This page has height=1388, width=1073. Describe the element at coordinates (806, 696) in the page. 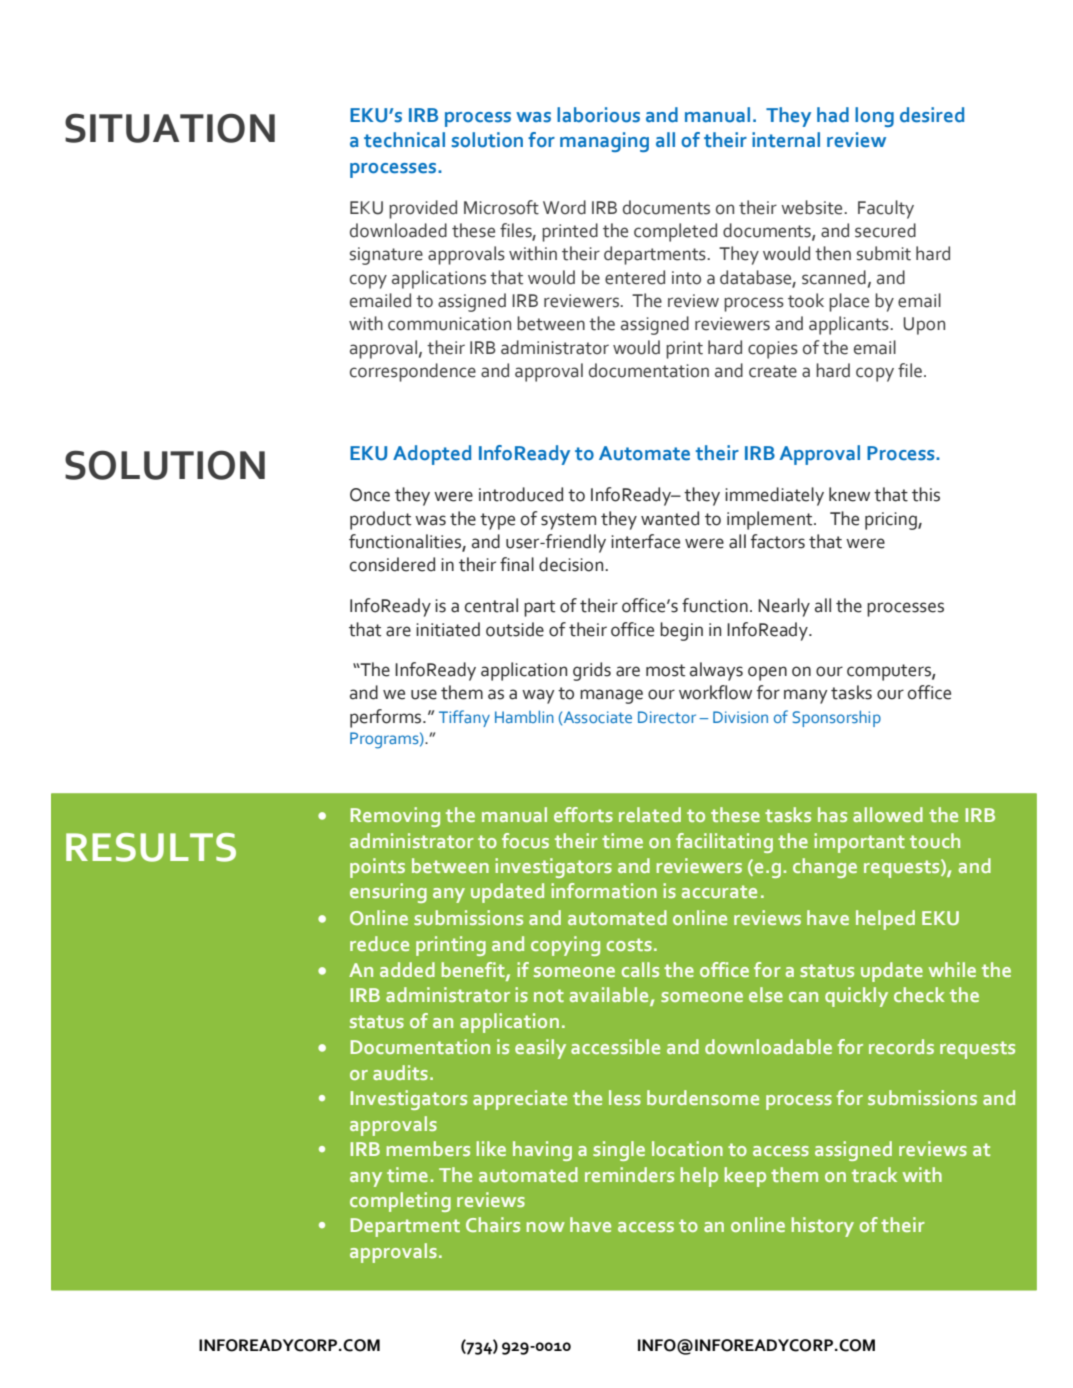

I see `many` at that location.
